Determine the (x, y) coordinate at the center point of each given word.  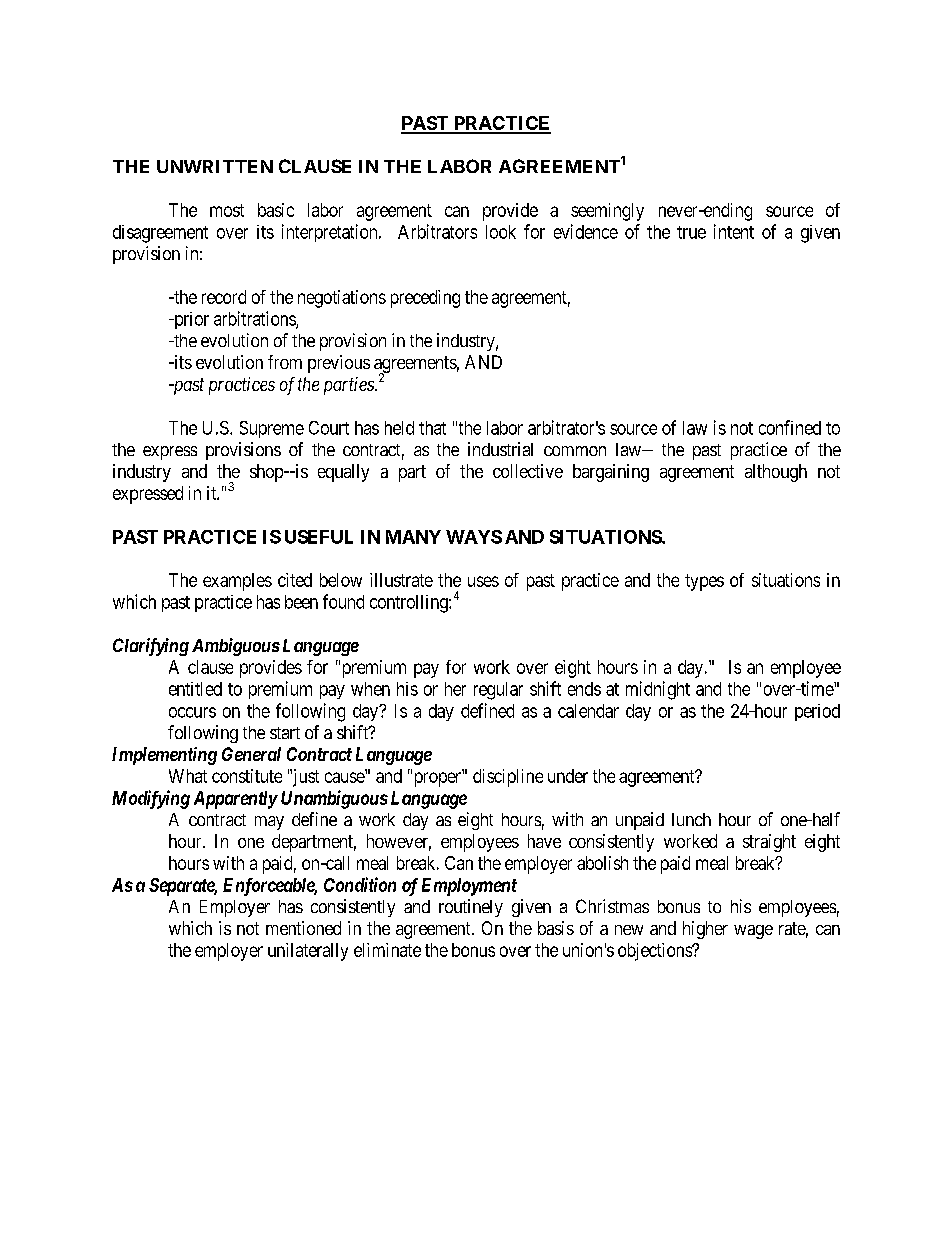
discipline (508, 778)
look (501, 232)
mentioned (303, 928)
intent (734, 231)
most (227, 210)
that (432, 428)
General (251, 754)
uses (483, 581)
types (704, 582)
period (817, 712)
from (285, 362)
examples (237, 582)
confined (790, 427)
